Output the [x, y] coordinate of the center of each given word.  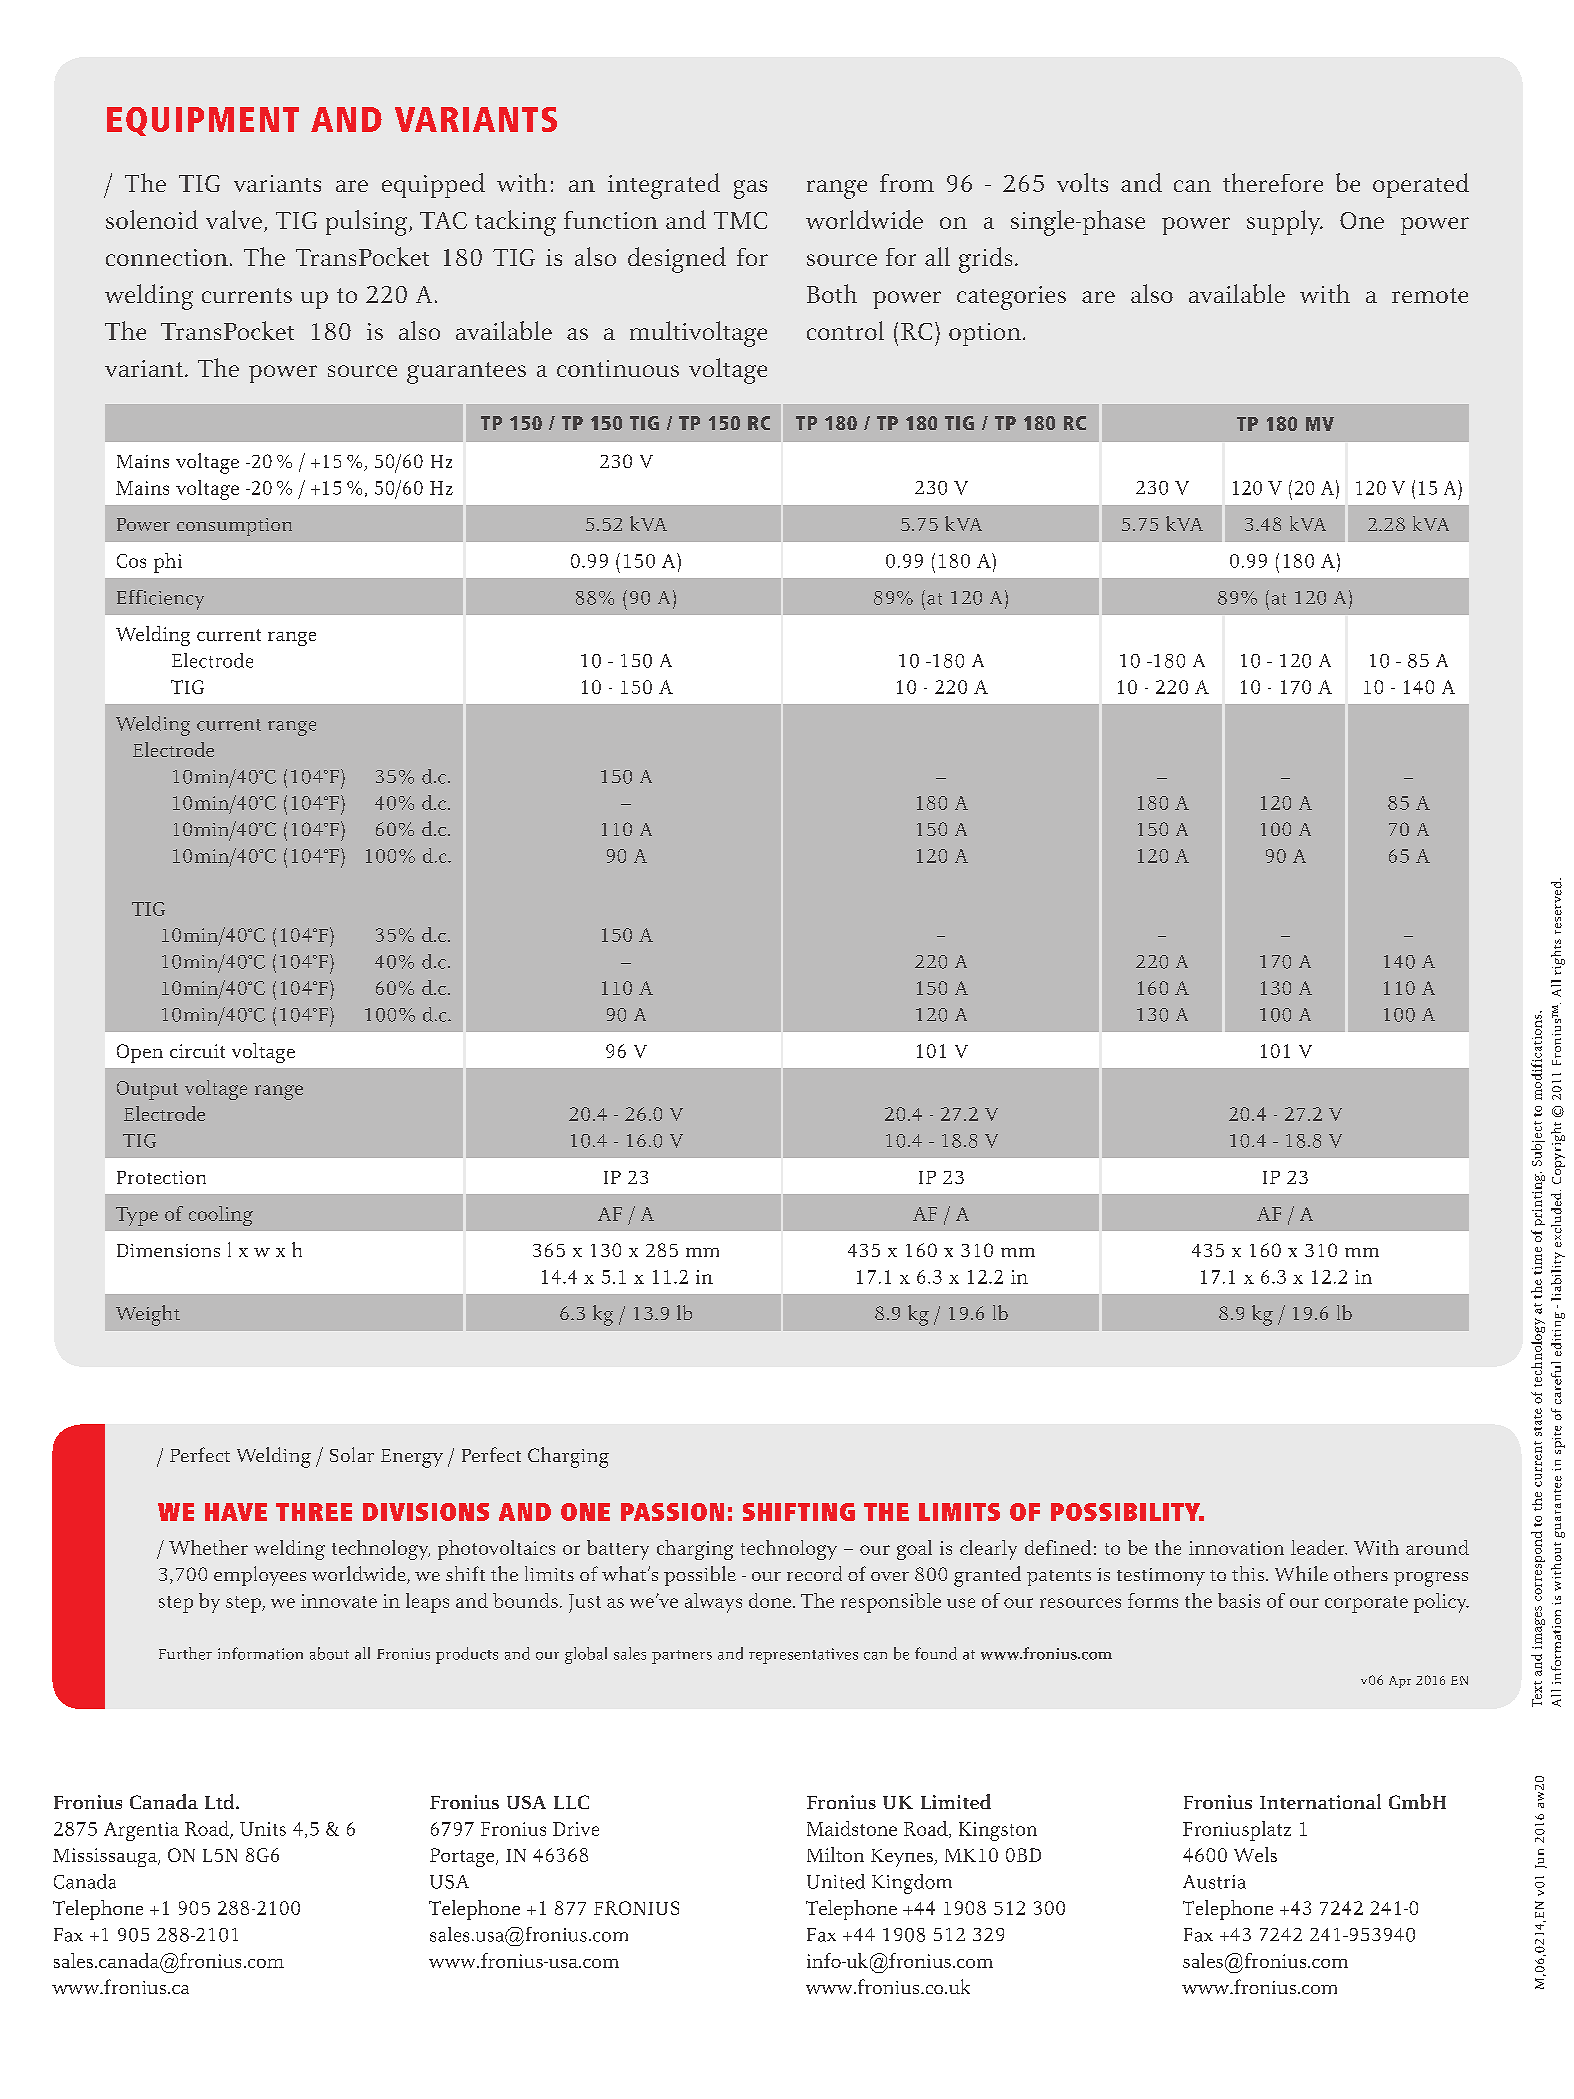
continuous [618, 368]
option [985, 334]
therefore [1273, 182]
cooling [221, 1216]
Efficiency [160, 600]
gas [750, 189]
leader [1319, 1547]
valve [235, 221]
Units [263, 1829]
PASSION [672, 1512]
